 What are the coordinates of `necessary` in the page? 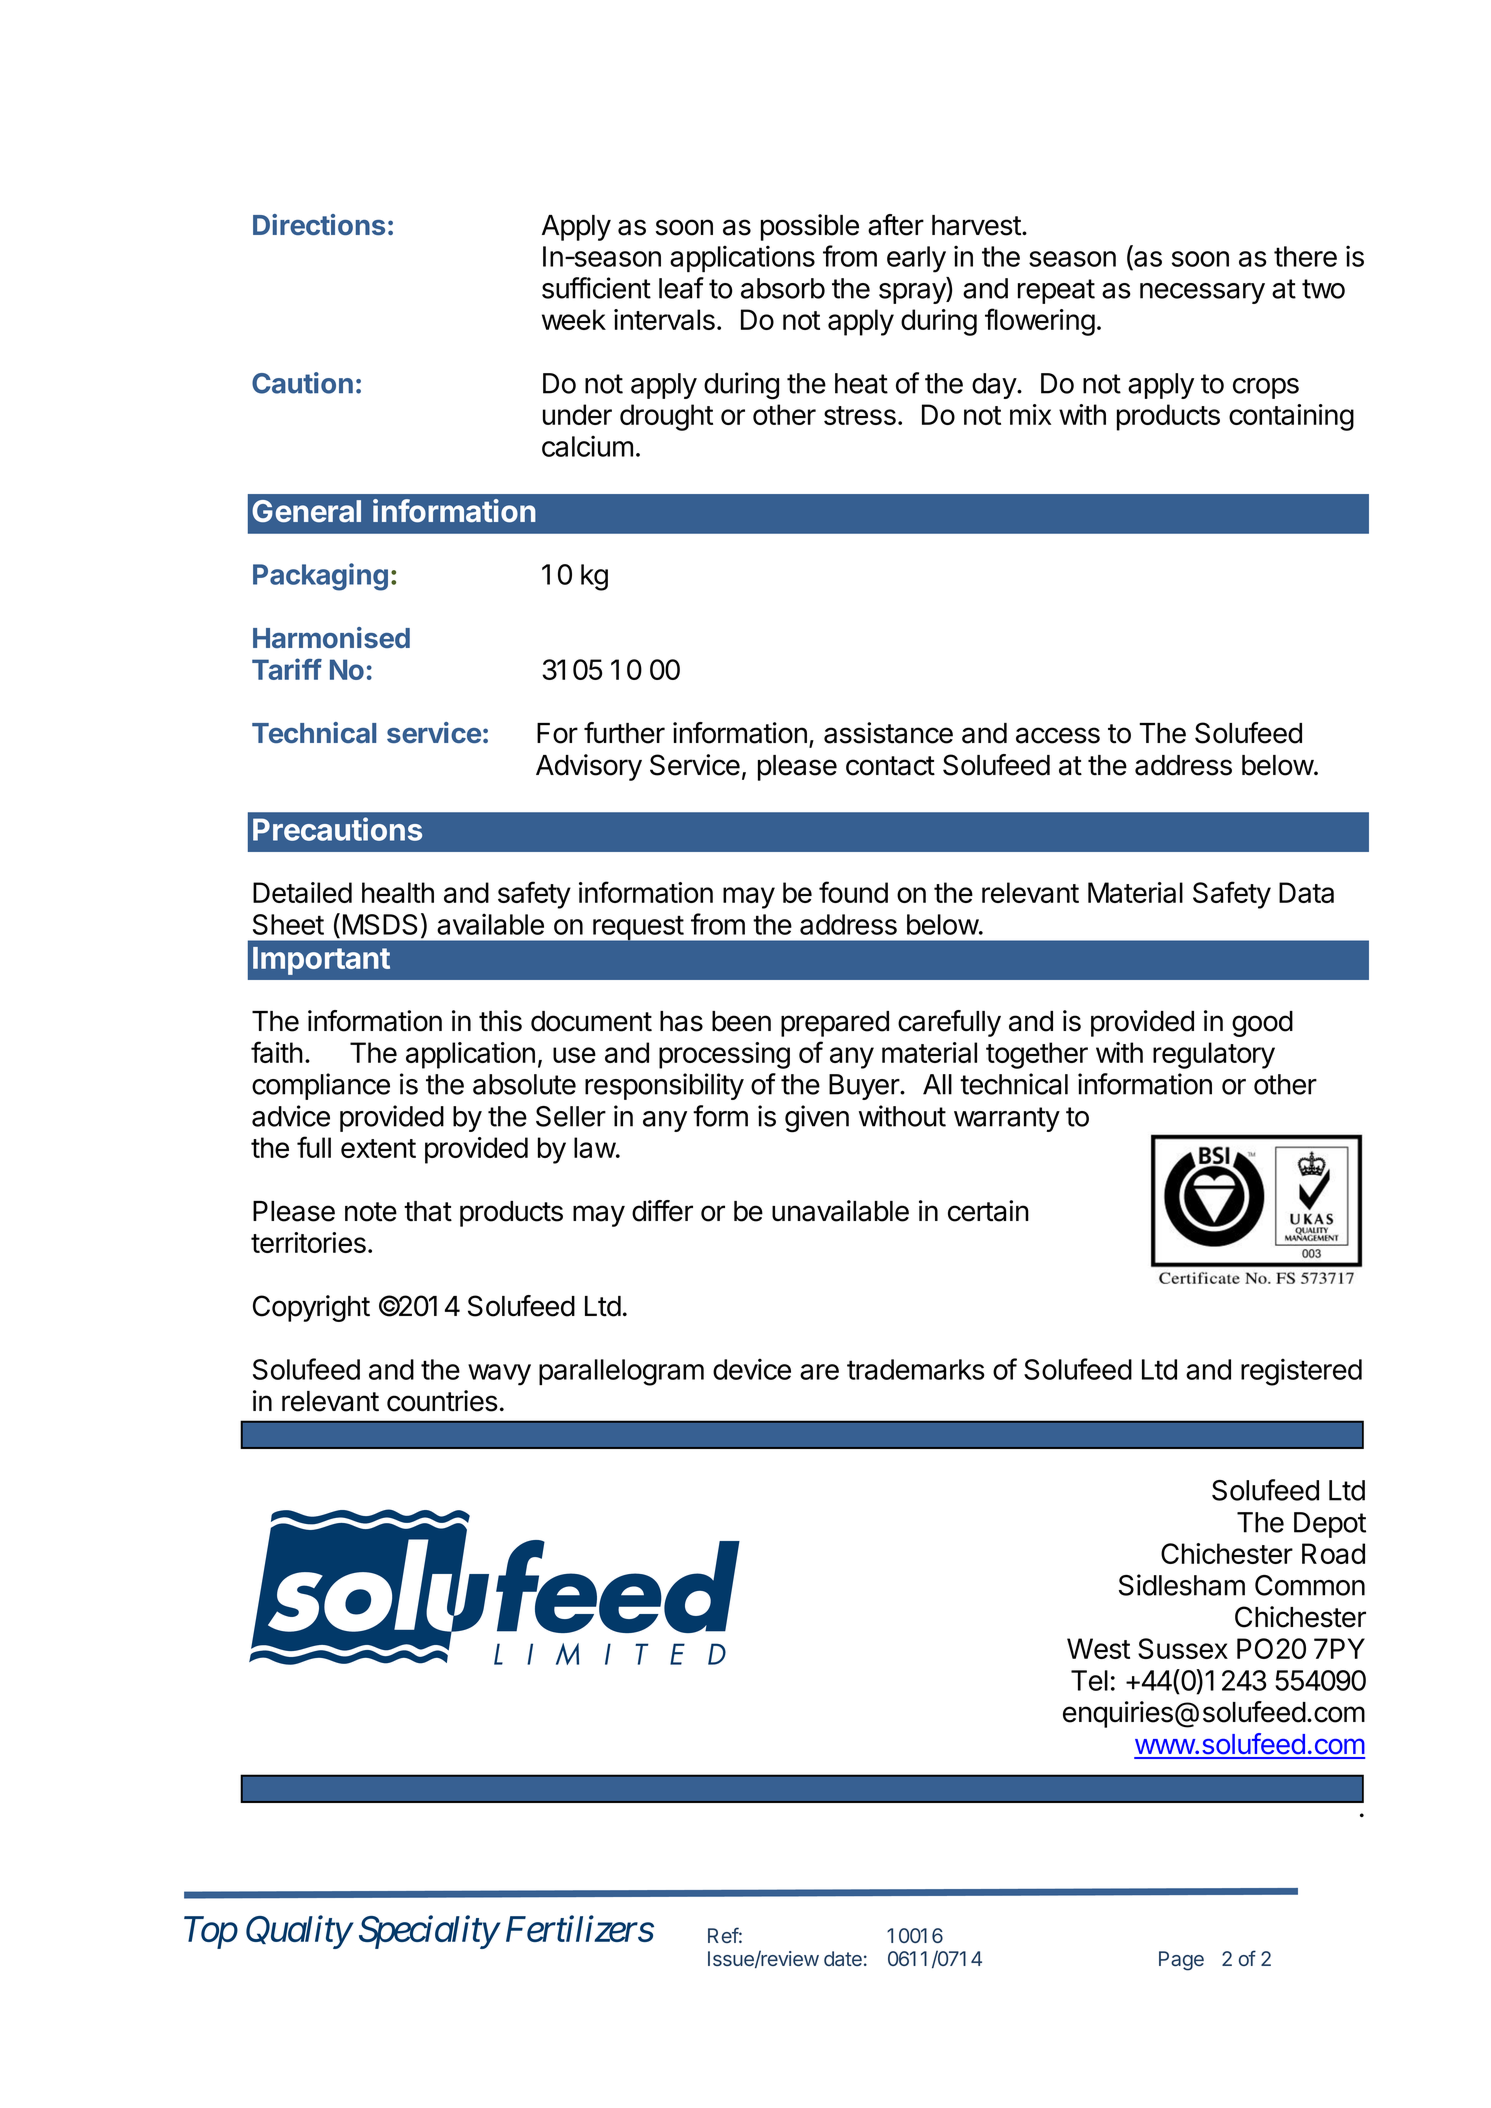 It's located at (1202, 293).
